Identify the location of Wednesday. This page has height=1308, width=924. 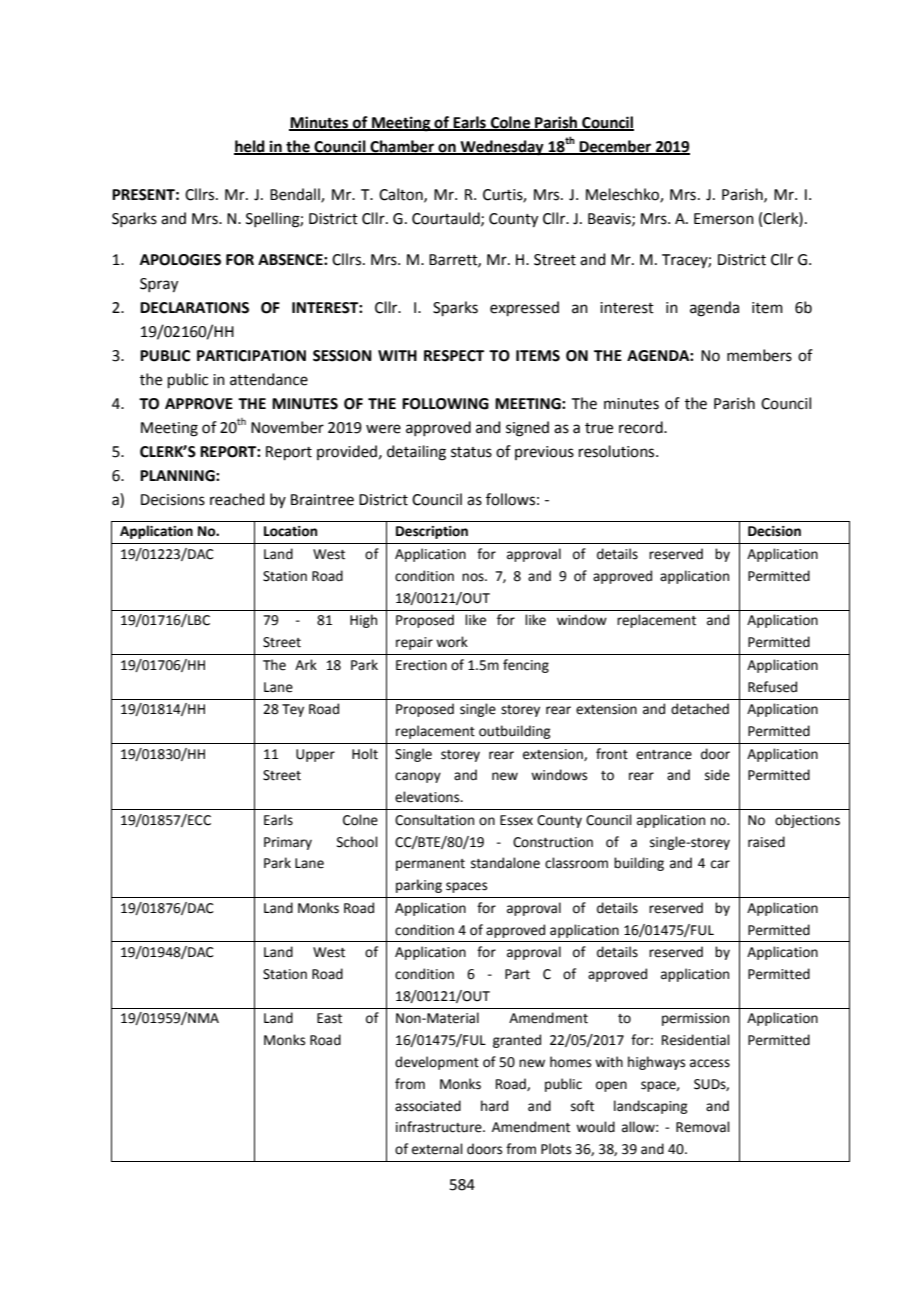
(502, 148).
